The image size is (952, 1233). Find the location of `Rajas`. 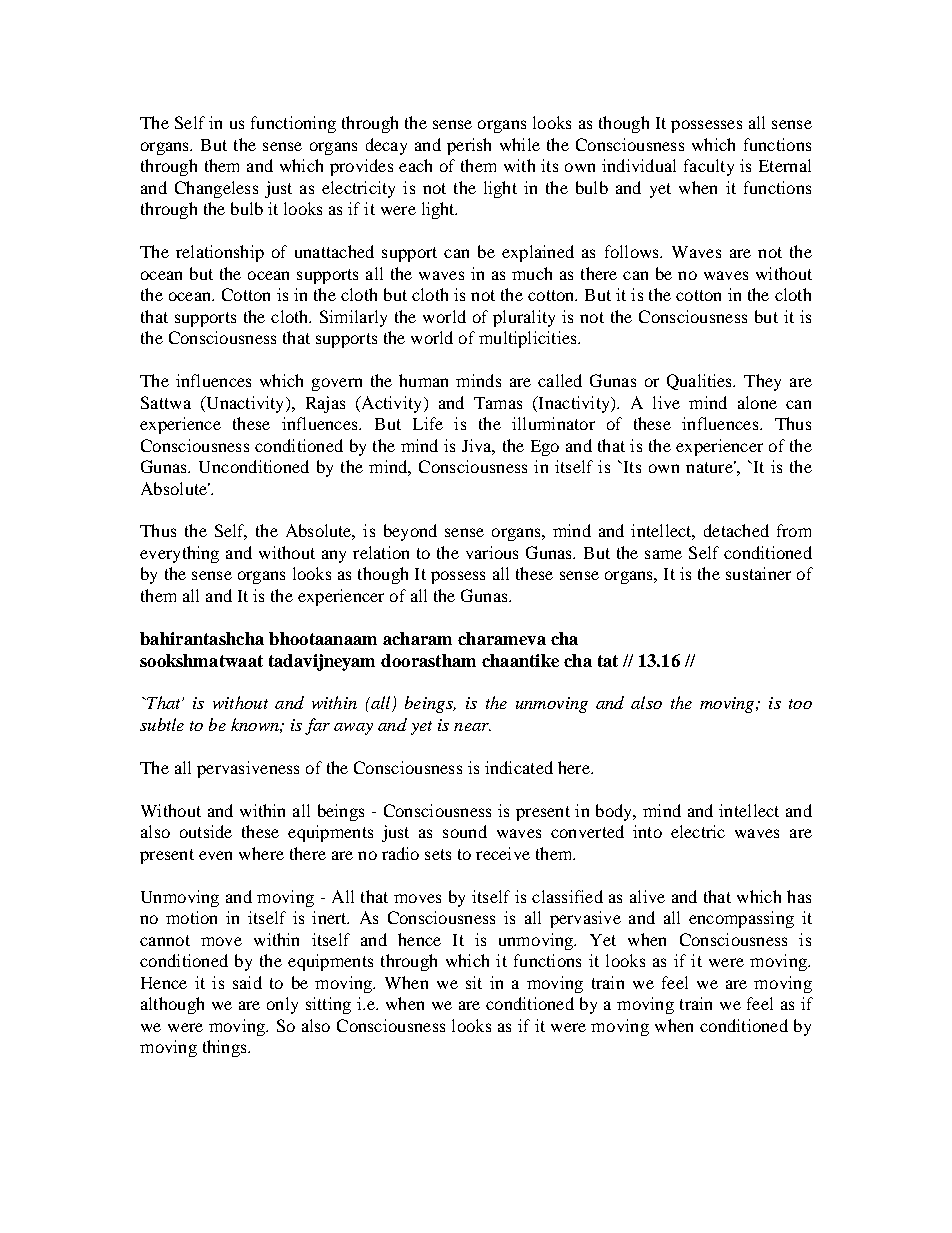

Rajas is located at coordinates (325, 404).
